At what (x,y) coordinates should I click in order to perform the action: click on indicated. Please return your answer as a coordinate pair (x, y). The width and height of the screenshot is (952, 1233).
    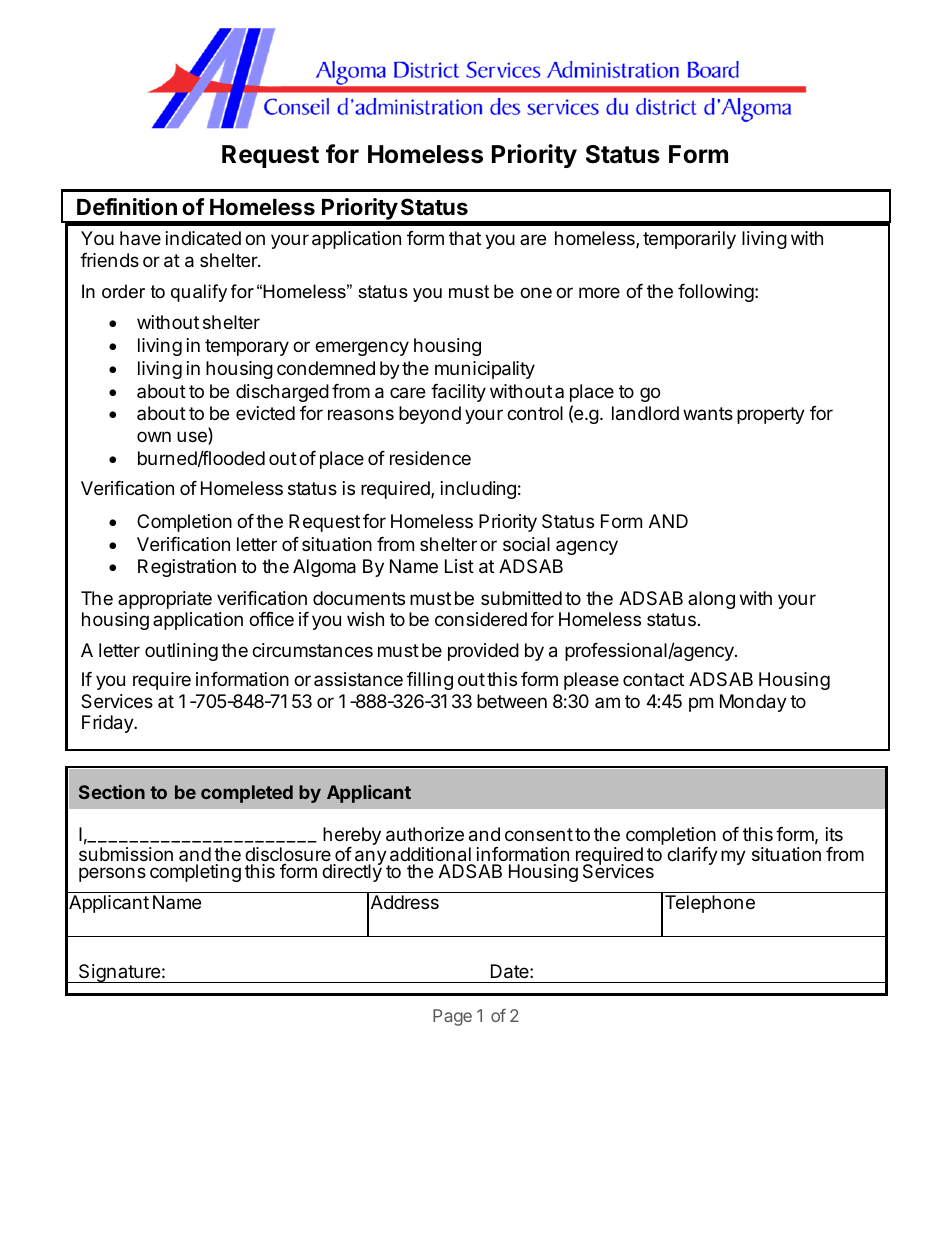
    Looking at the image, I should click on (203, 238).
